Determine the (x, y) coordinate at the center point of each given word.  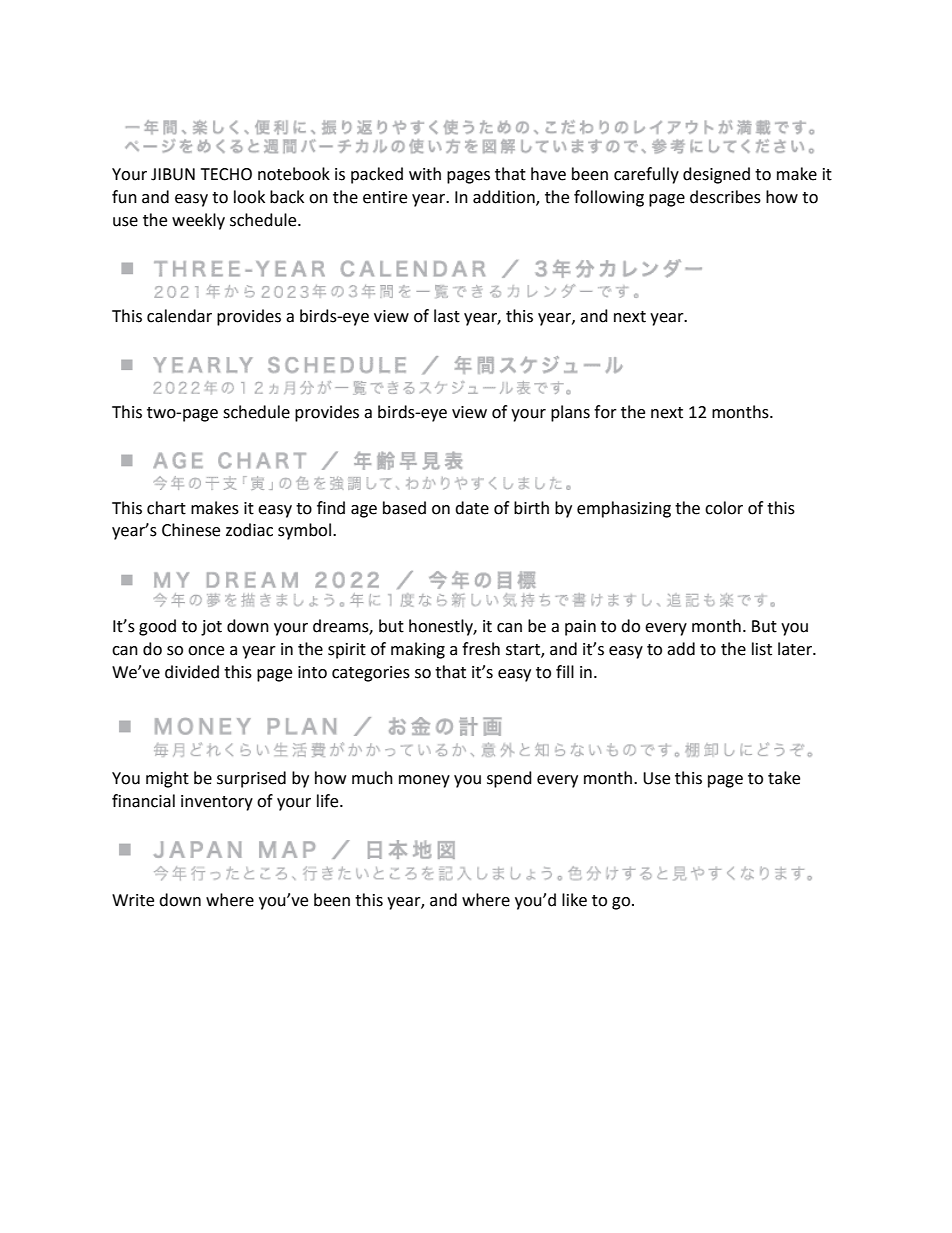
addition (505, 197)
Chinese (191, 530)
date (472, 508)
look (249, 197)
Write (133, 900)
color (724, 508)
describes (725, 197)
